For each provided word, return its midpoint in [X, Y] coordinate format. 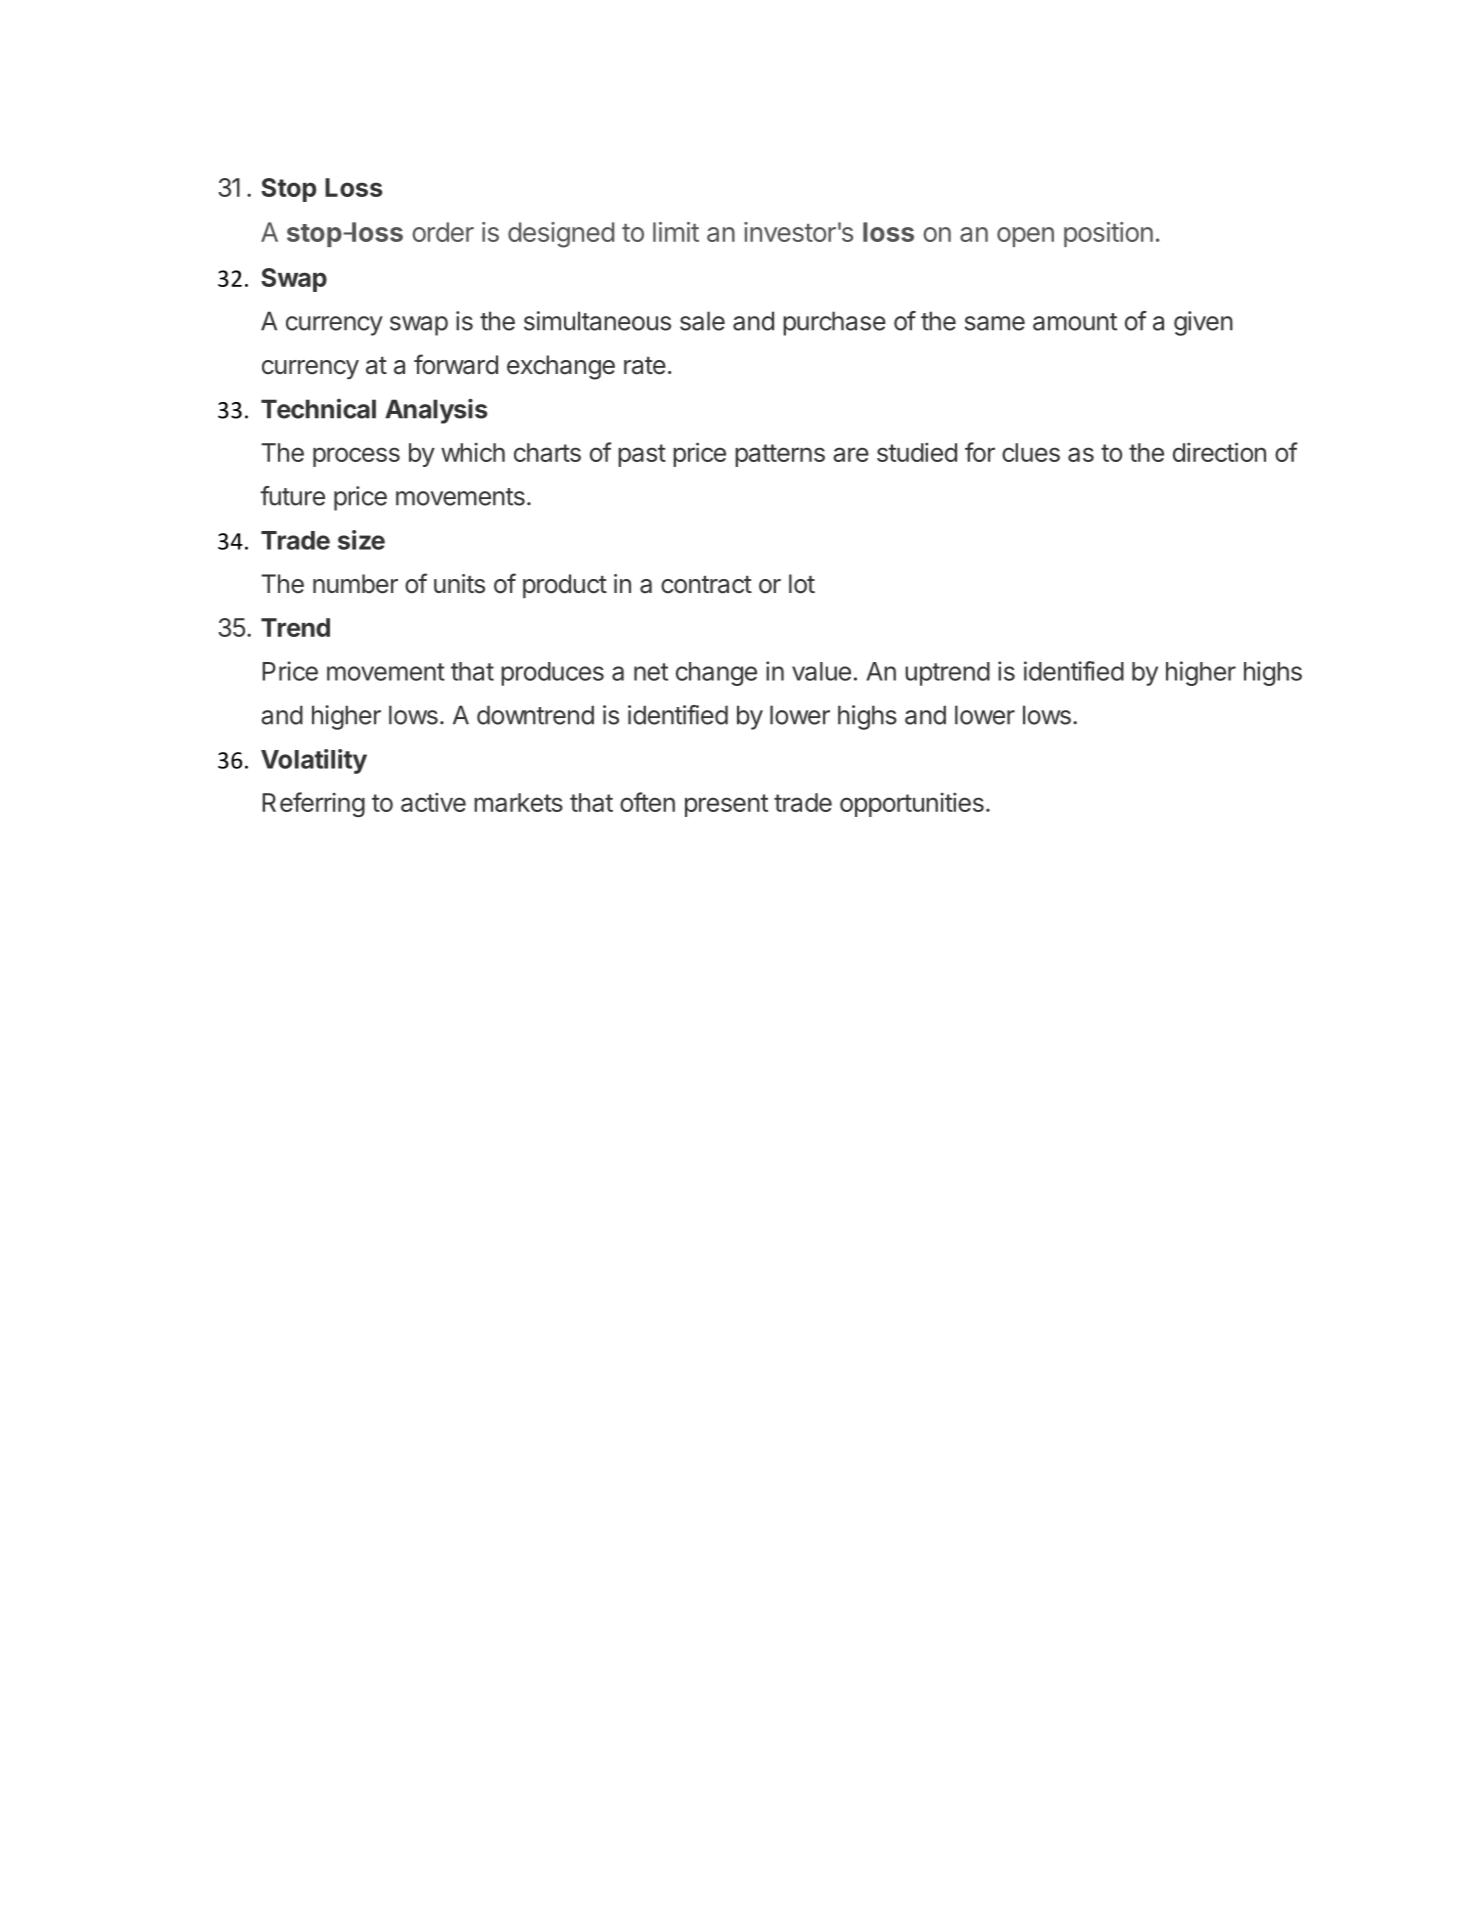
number [355, 584]
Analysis [436, 411]
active [433, 802]
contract [706, 585]
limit [676, 232]
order [443, 232]
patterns [780, 455]
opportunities [912, 804]
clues [1031, 452]
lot [802, 584]
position [1108, 234]
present [726, 805]
